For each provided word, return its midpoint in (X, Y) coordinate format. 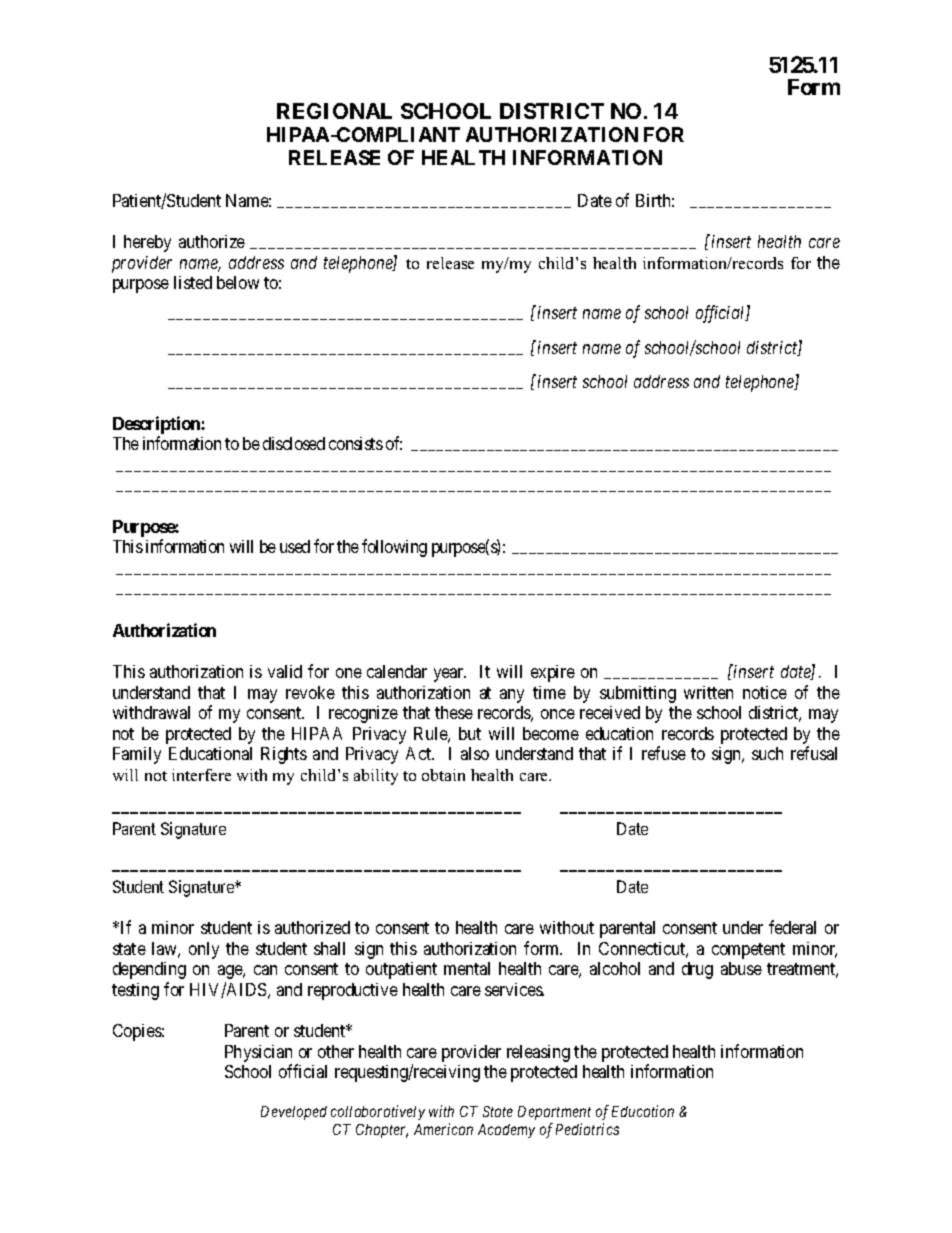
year (450, 675)
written (708, 692)
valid (285, 671)
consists (356, 443)
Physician (258, 1053)
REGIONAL (334, 111)
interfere (201, 775)
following (394, 548)
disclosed (294, 443)
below (238, 282)
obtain (443, 775)
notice (765, 692)
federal (792, 927)
